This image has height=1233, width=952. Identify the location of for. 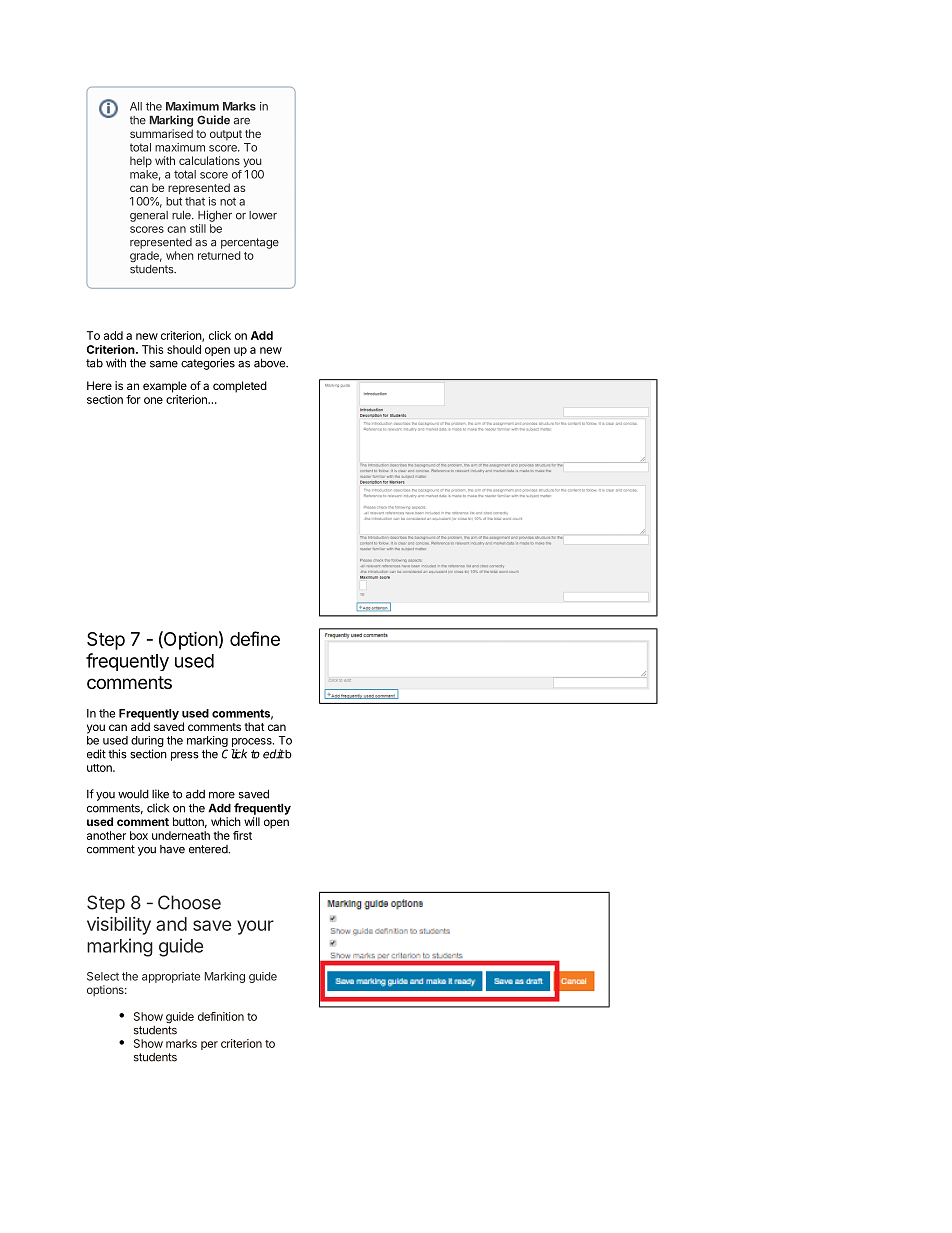
(133, 399).
